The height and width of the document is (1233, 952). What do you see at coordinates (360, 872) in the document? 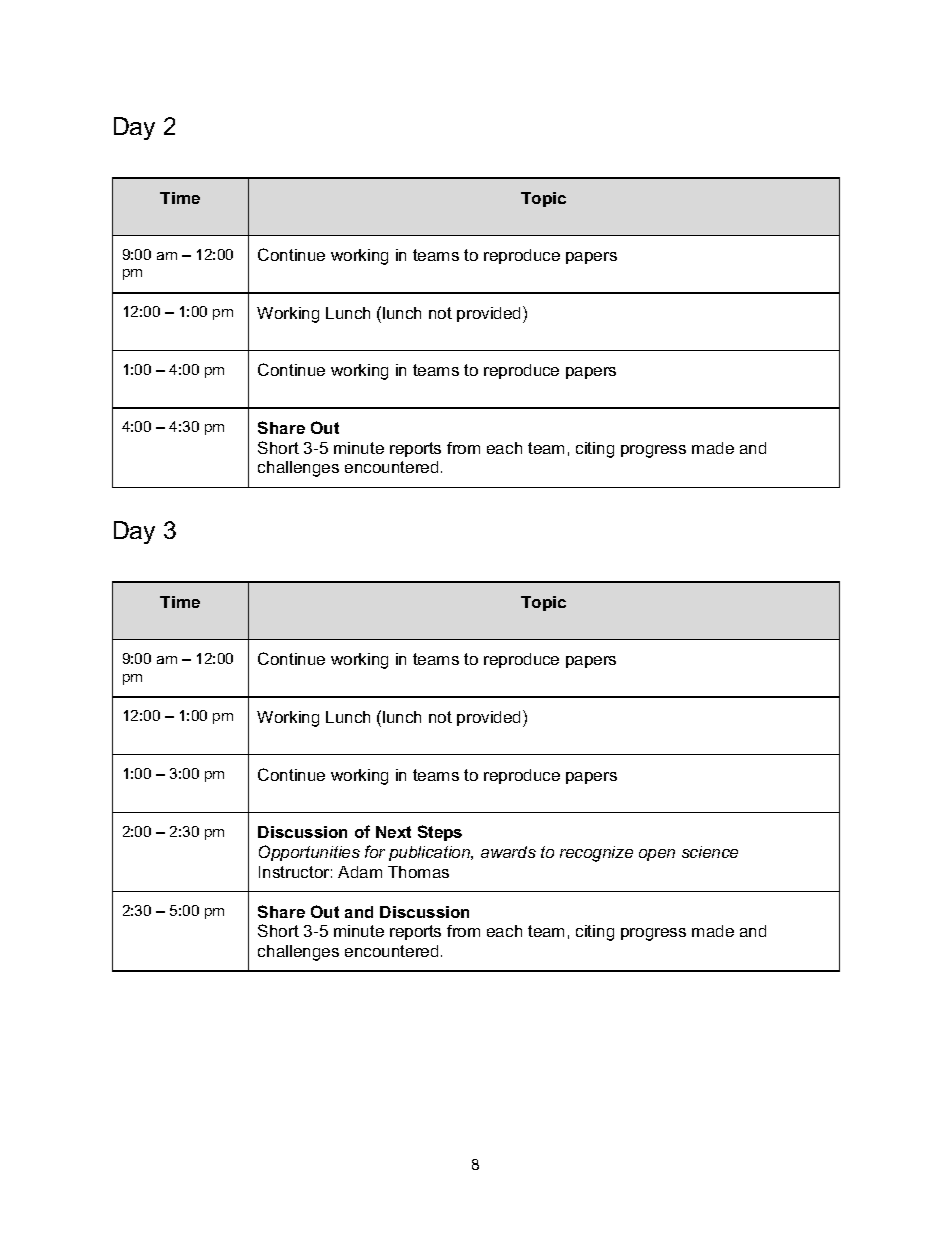
I see `Adam` at bounding box center [360, 872].
